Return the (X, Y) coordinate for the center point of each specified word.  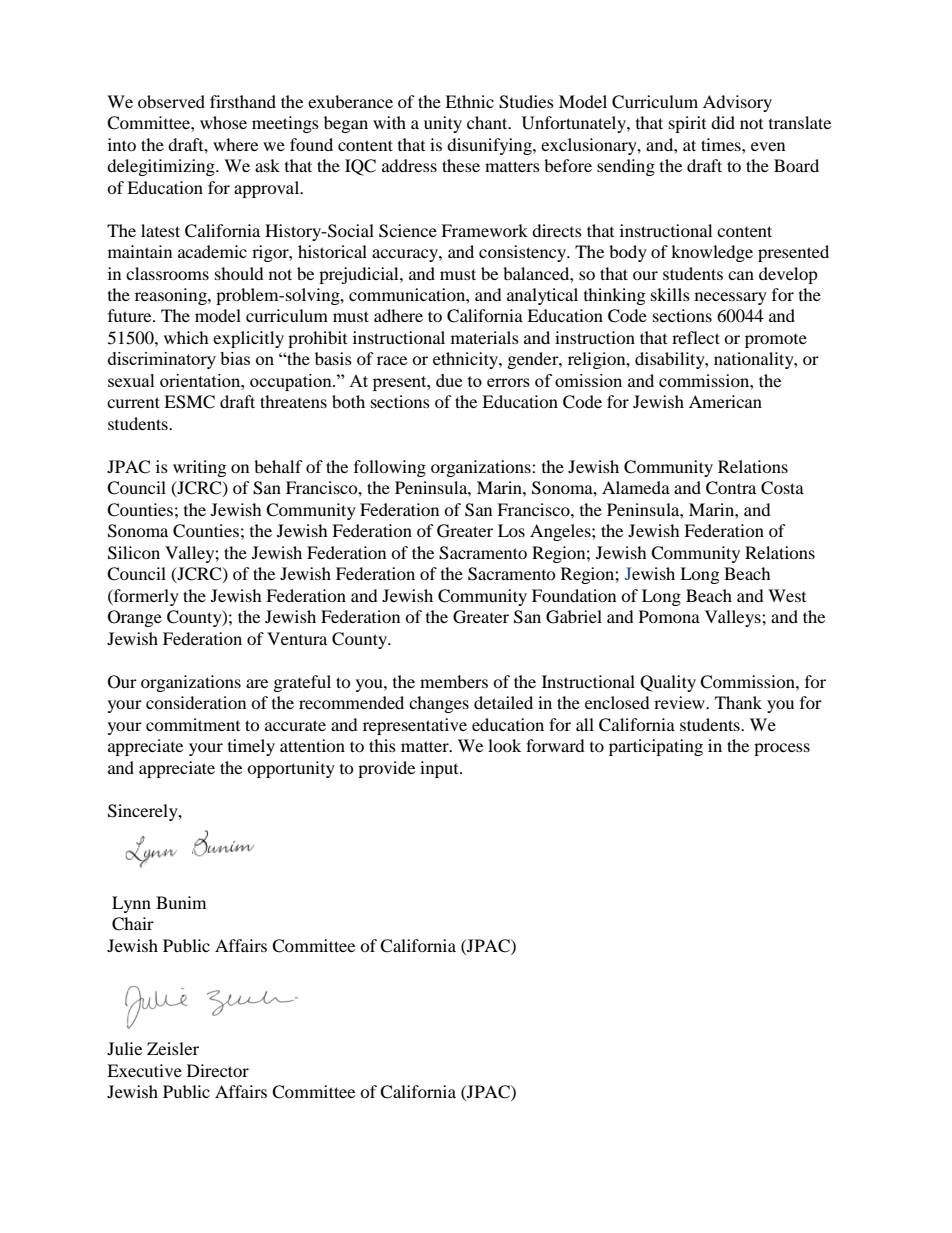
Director (218, 1070)
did (723, 122)
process (782, 749)
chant (488, 122)
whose (223, 122)
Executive (144, 1070)
